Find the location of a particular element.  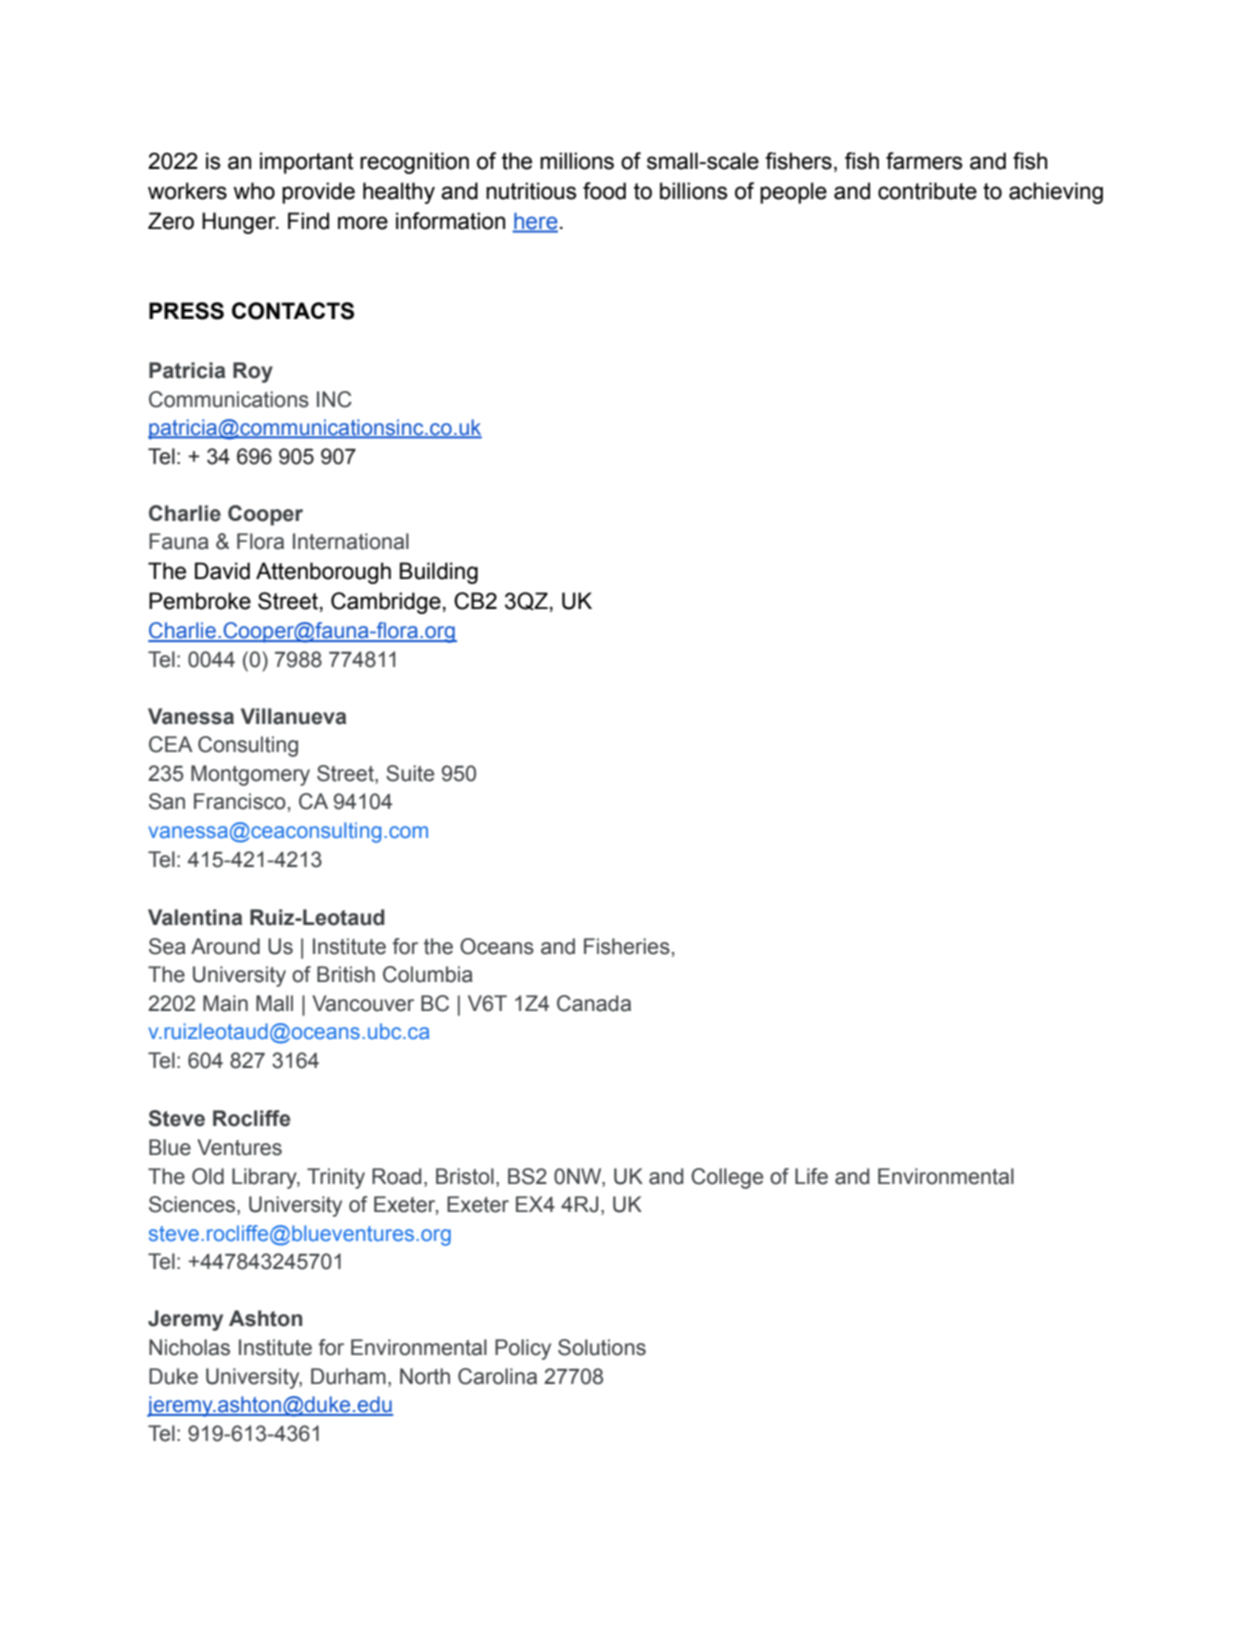

Montgomery is located at coordinates (250, 775).
